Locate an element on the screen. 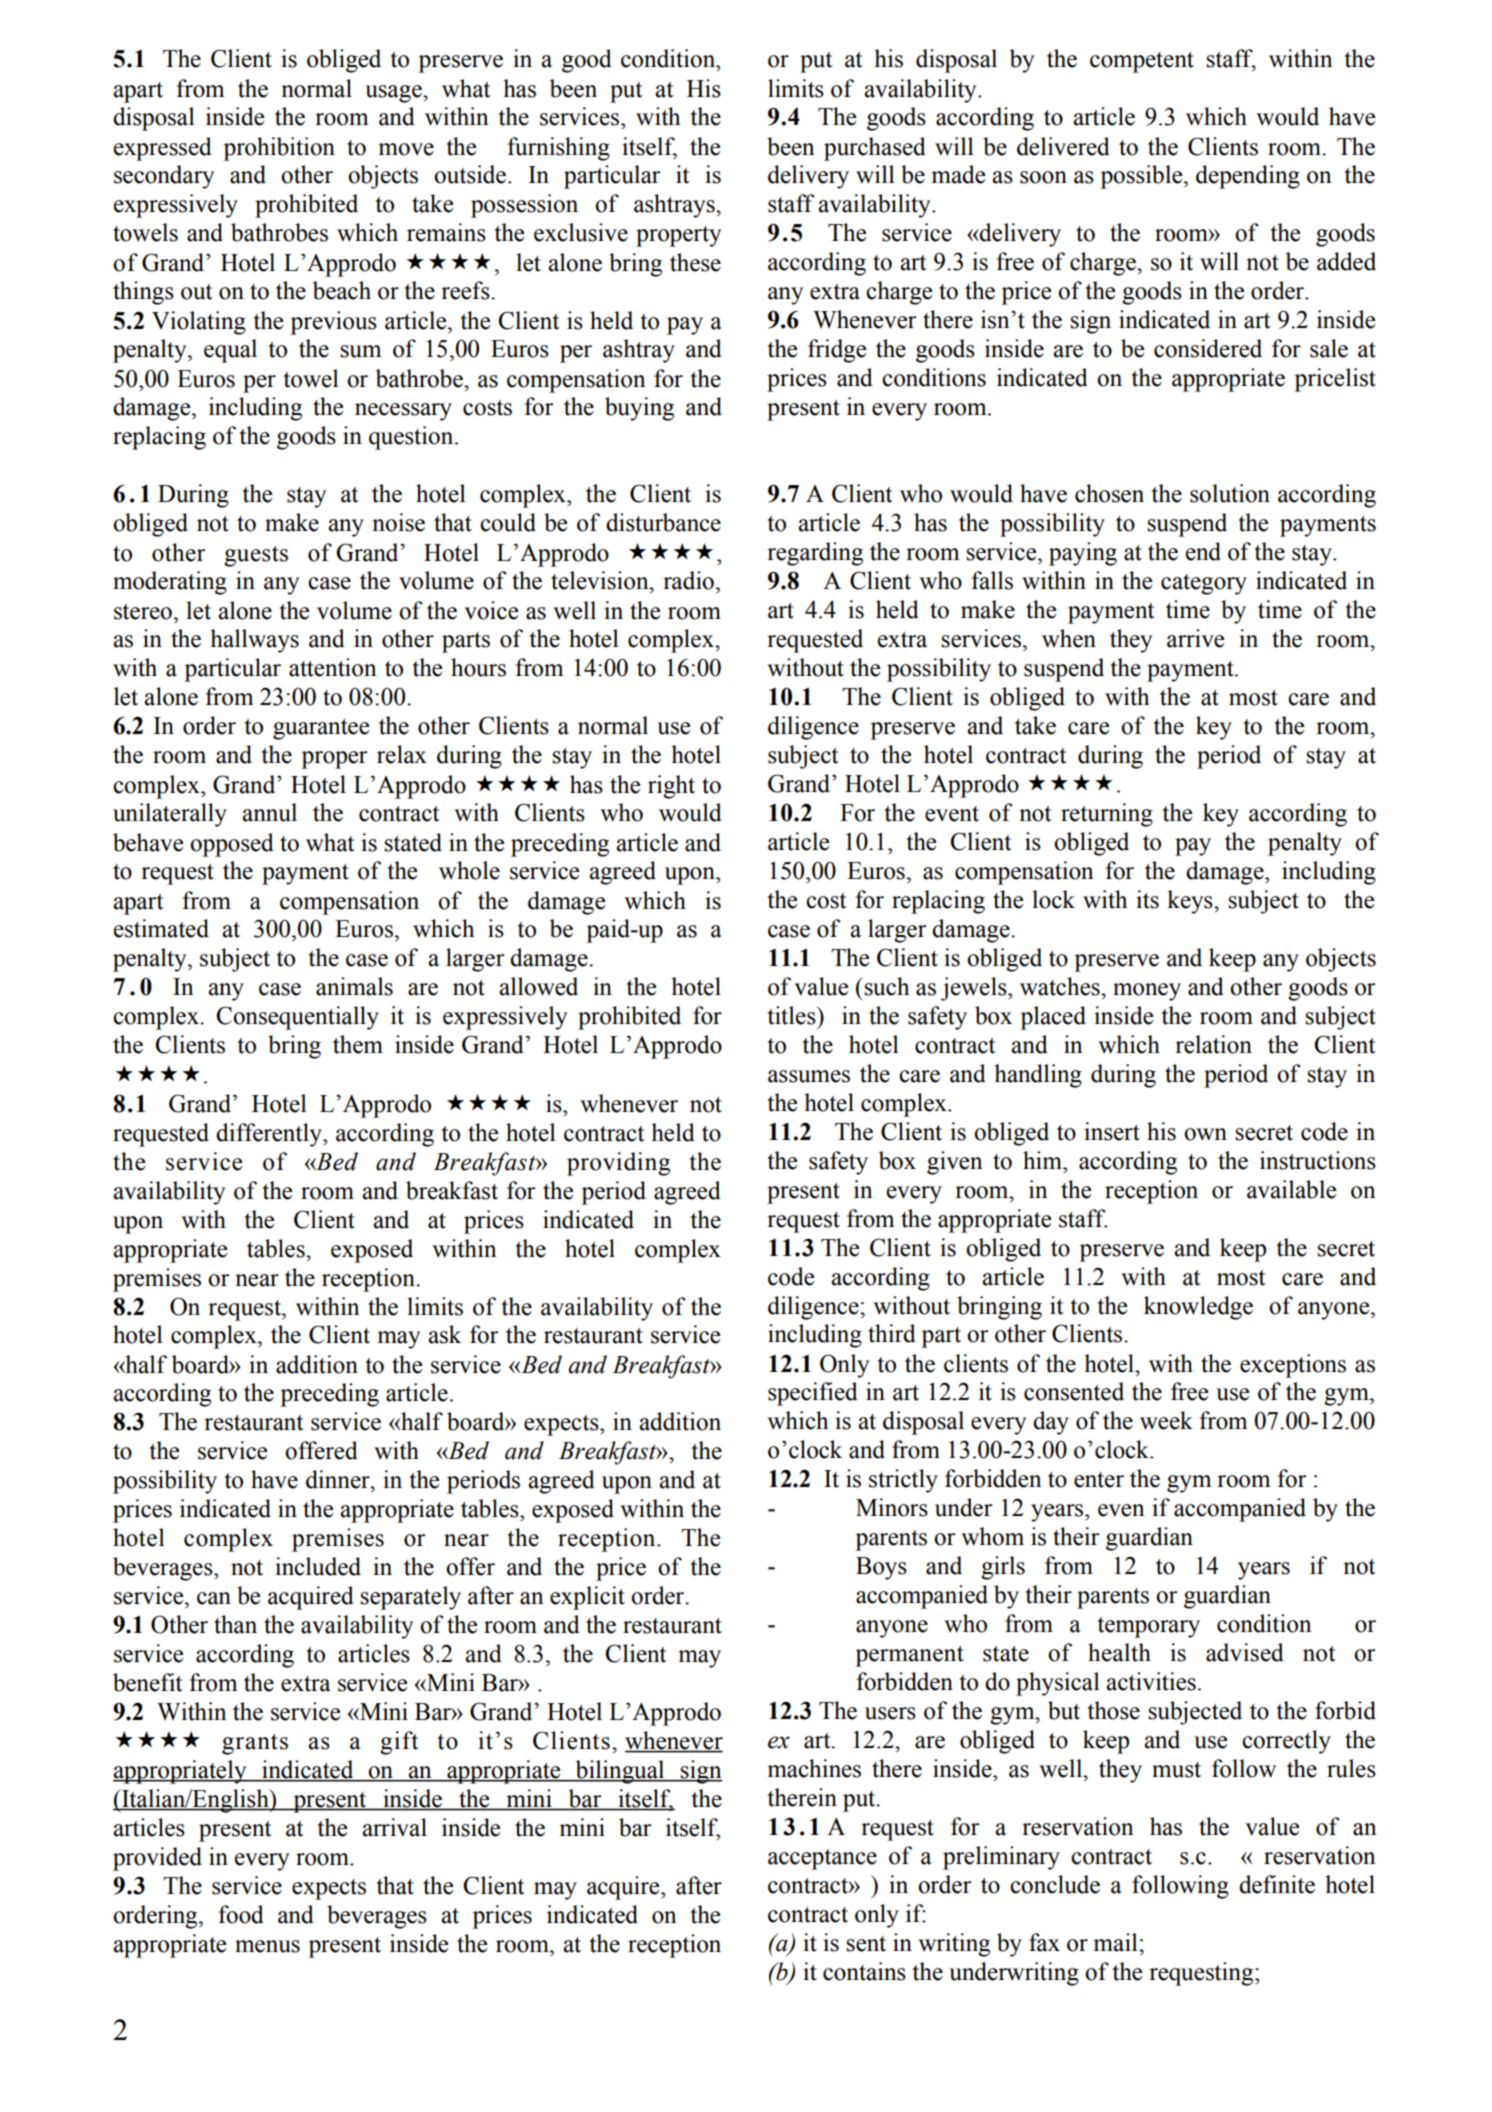  right is located at coordinates (671, 787).
